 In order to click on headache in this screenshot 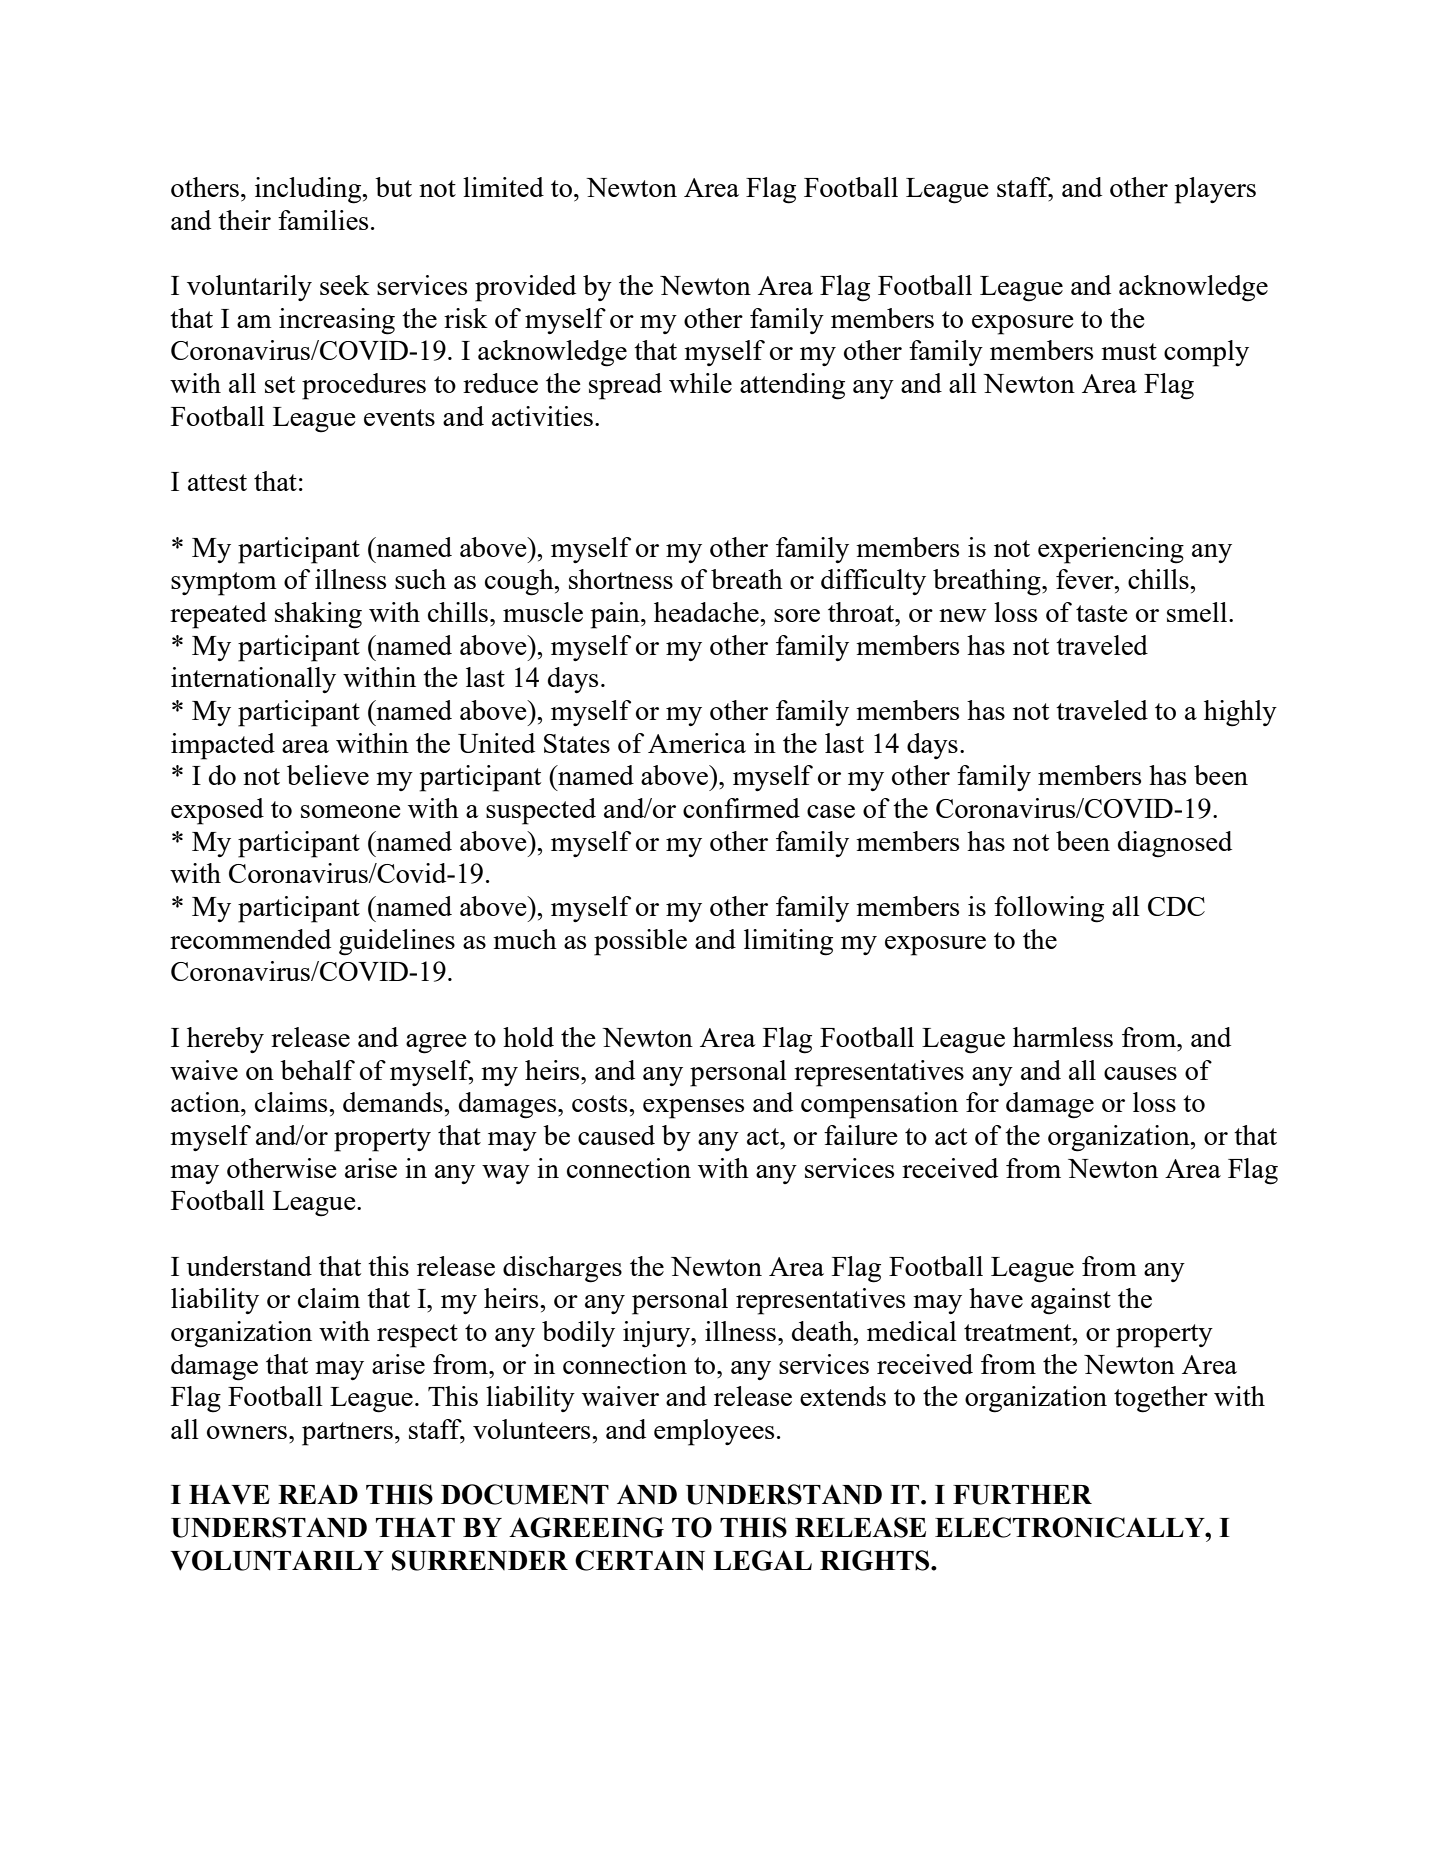, I will do `click(707, 612)`.
